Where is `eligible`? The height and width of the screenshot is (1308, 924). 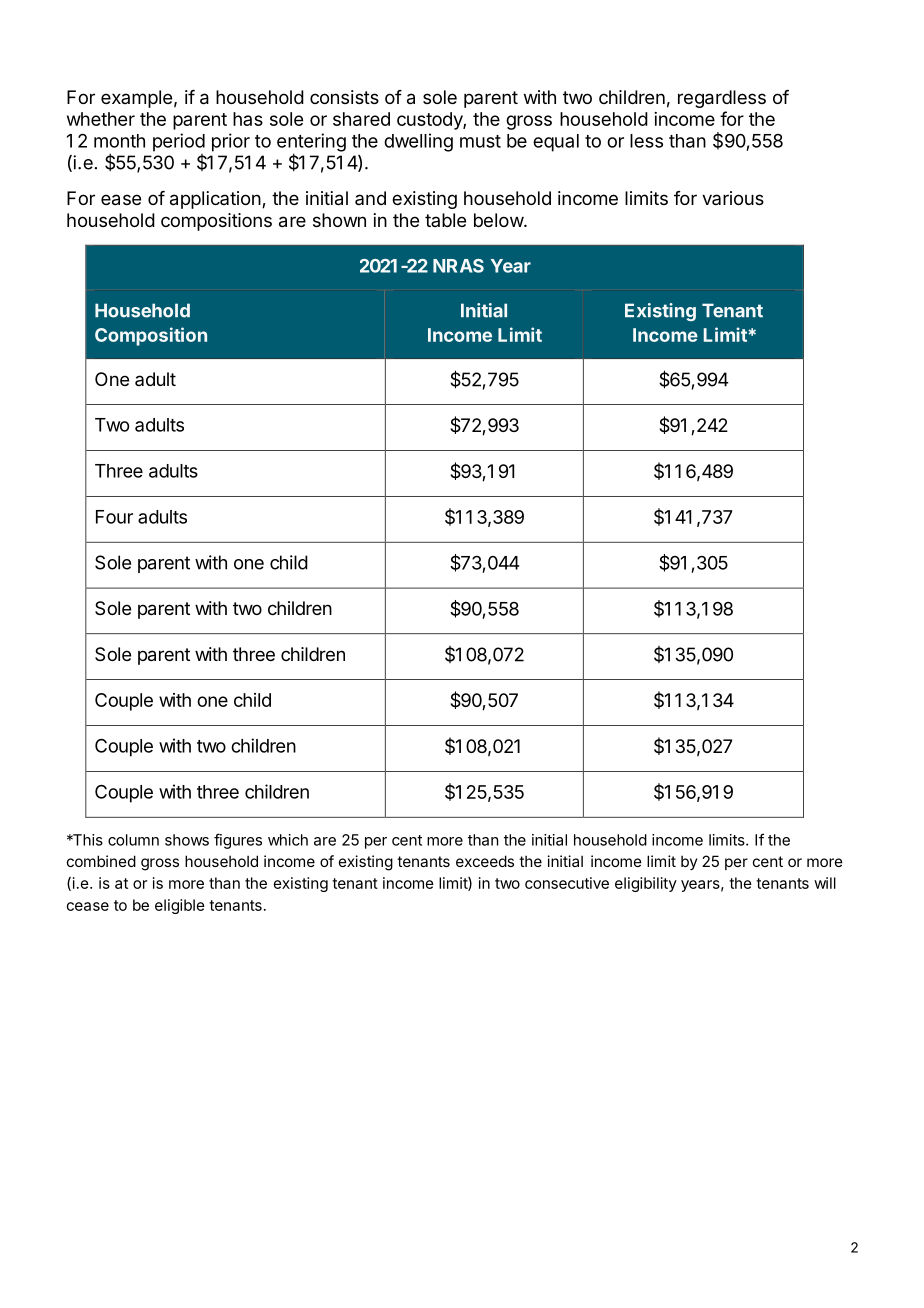 eligible is located at coordinates (180, 906).
